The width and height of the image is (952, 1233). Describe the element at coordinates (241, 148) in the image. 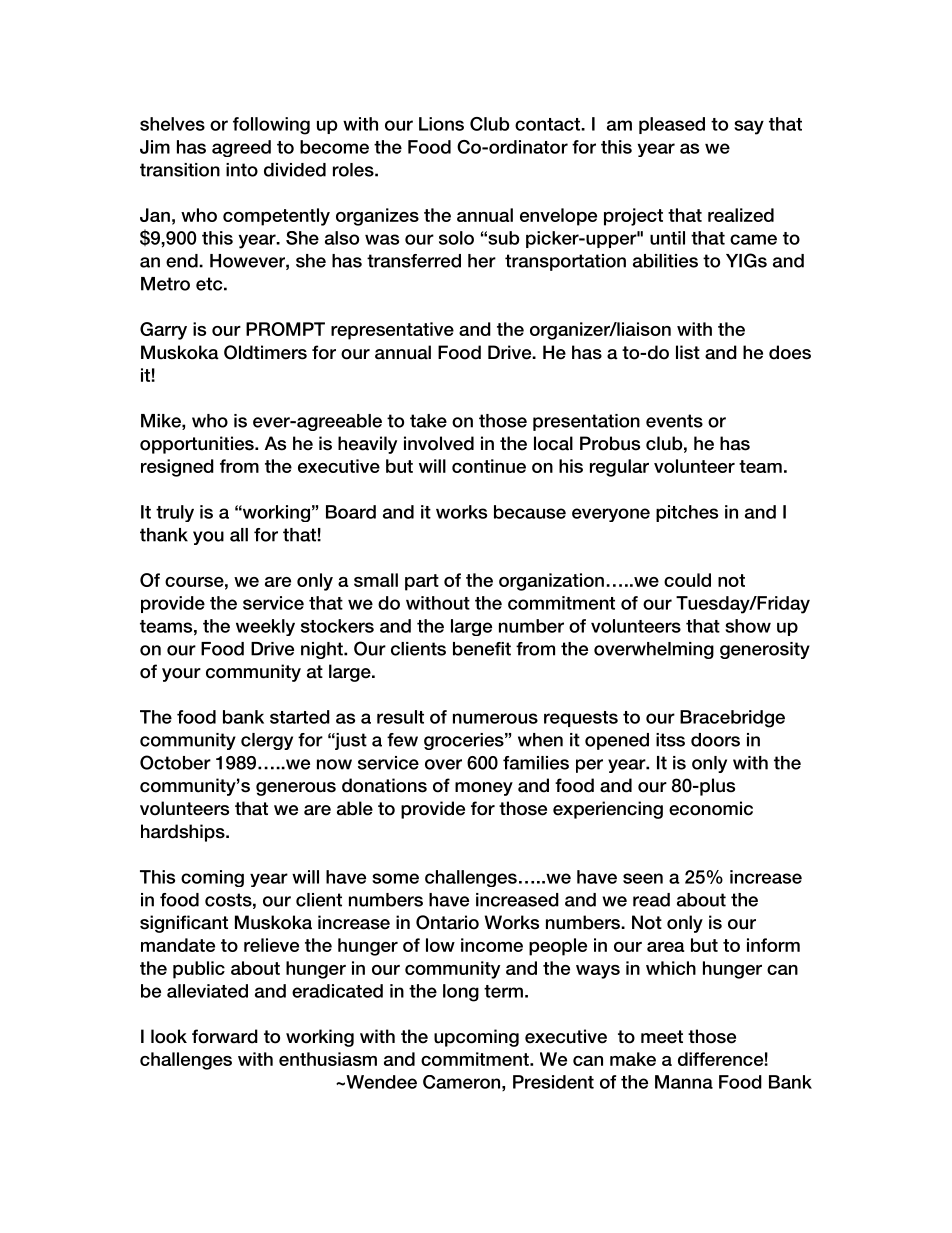

I see `agreed` at that location.
